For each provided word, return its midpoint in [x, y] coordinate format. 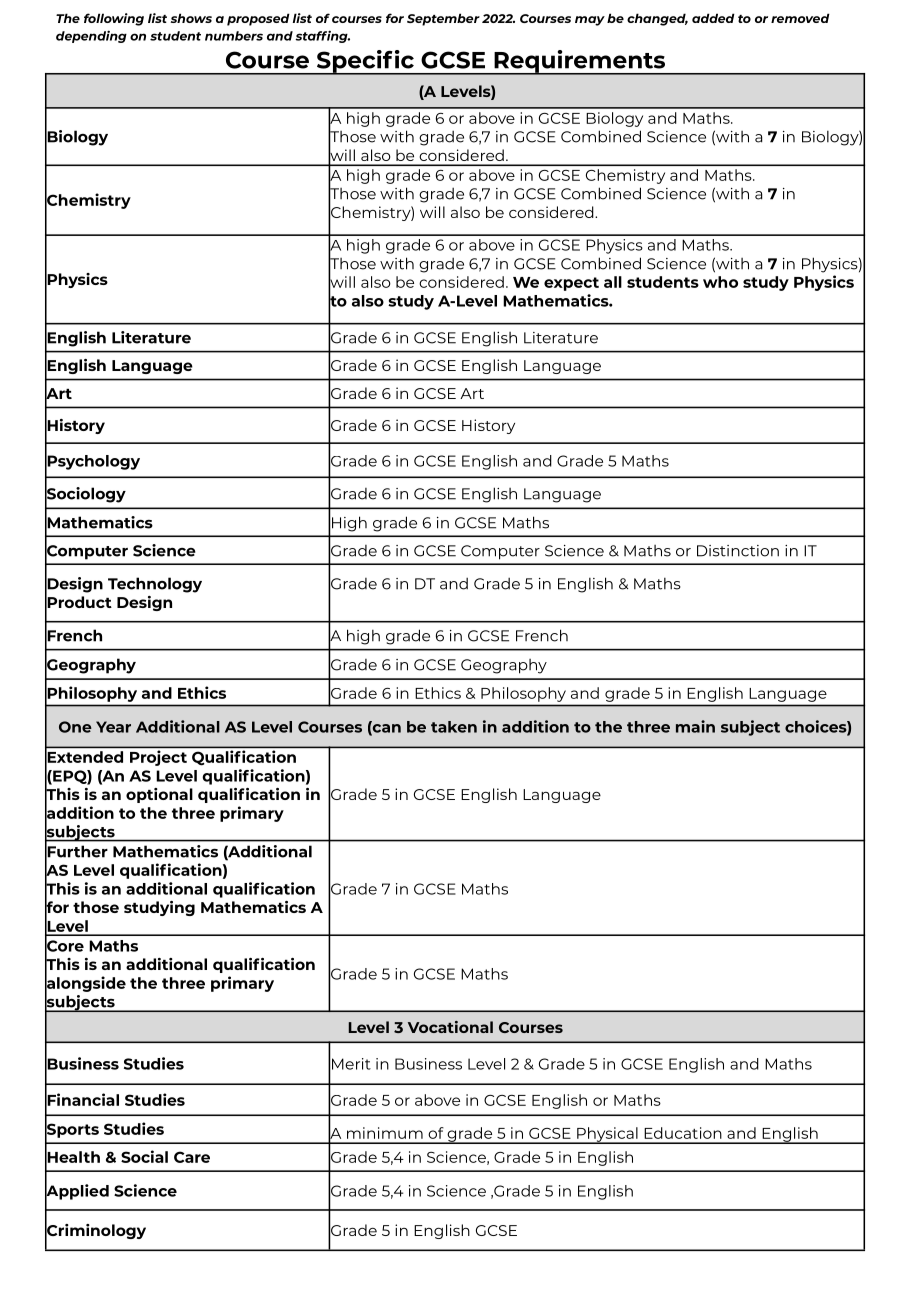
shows [191, 18]
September [443, 19]
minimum [385, 1133]
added [713, 18]
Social [144, 1156]
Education [683, 1133]
